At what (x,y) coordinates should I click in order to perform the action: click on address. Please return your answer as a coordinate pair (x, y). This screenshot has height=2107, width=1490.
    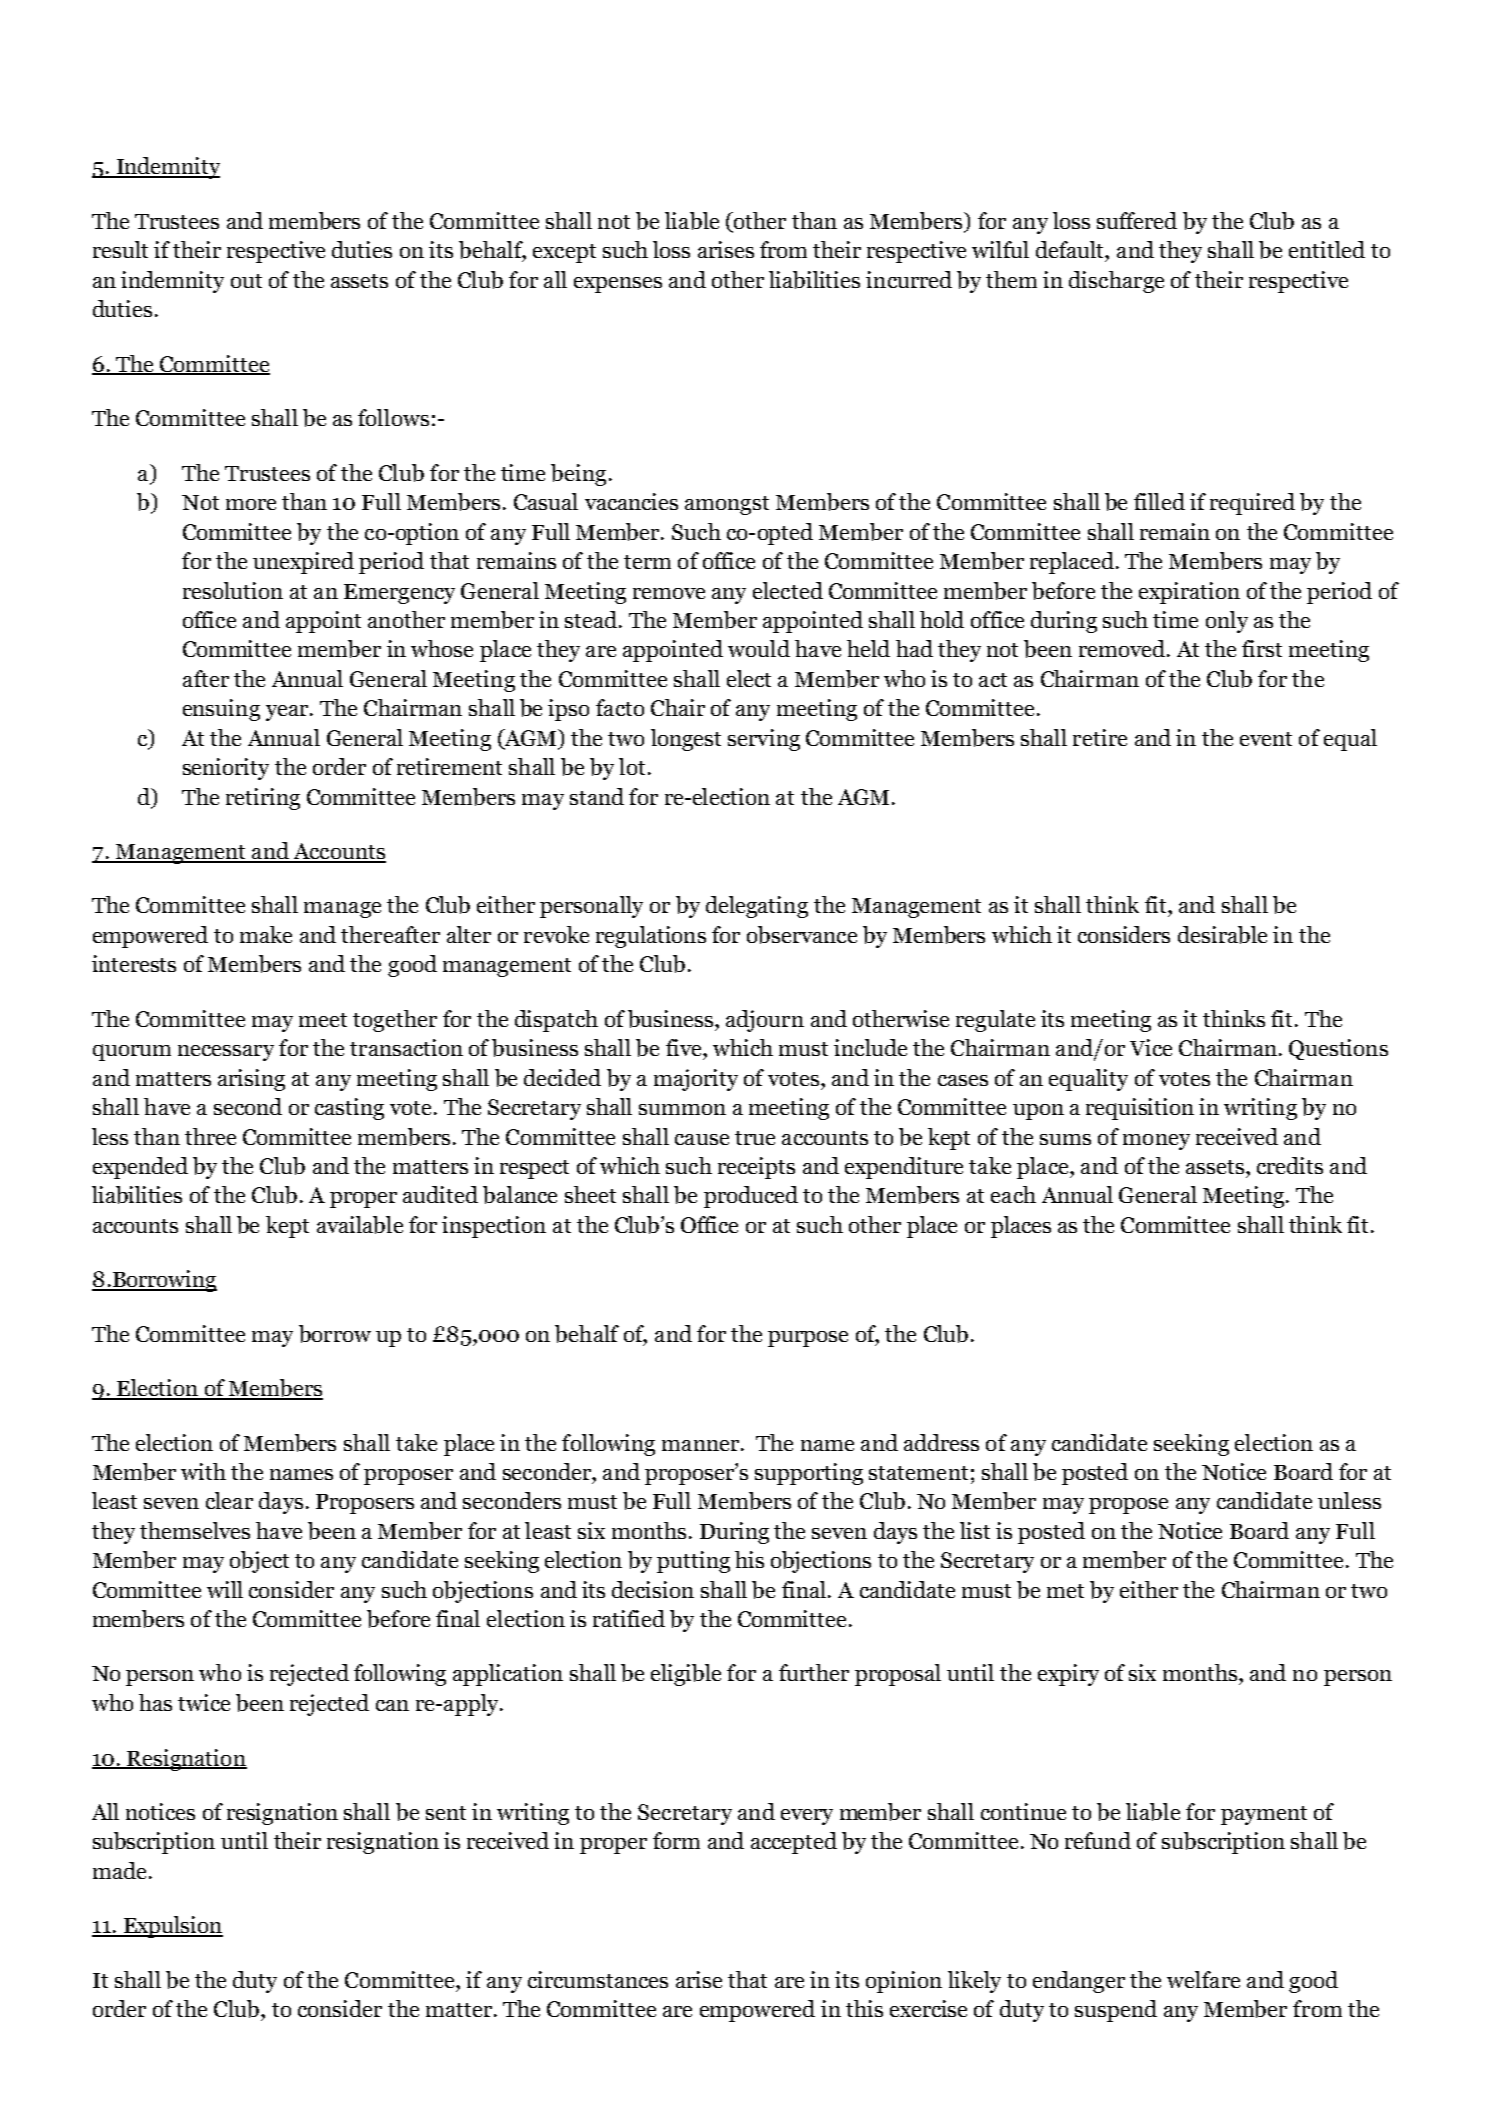
    Looking at the image, I should click on (941, 1442).
